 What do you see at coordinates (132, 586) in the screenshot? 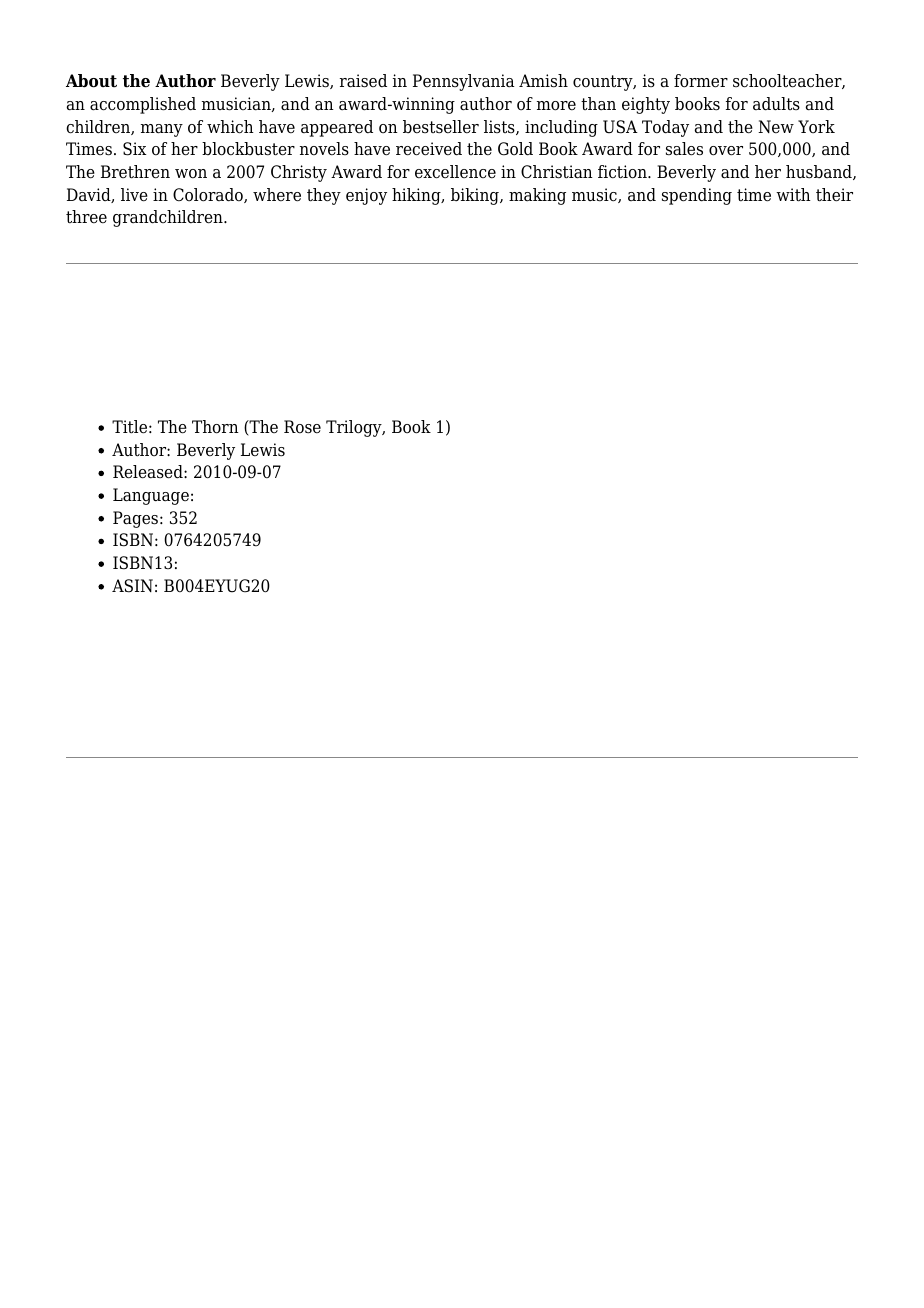
I see `ASIN` at bounding box center [132, 586].
